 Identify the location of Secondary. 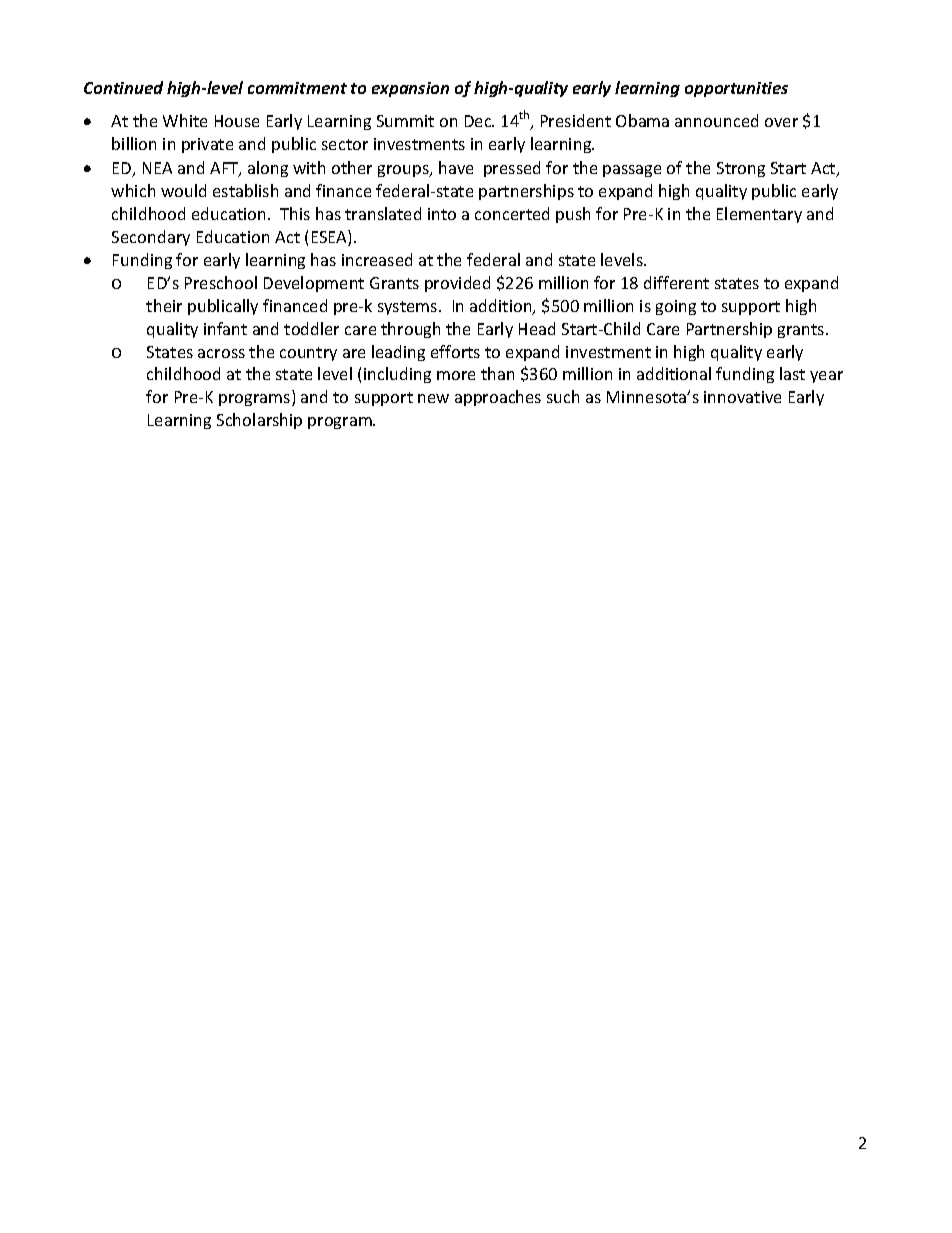
(151, 238).
